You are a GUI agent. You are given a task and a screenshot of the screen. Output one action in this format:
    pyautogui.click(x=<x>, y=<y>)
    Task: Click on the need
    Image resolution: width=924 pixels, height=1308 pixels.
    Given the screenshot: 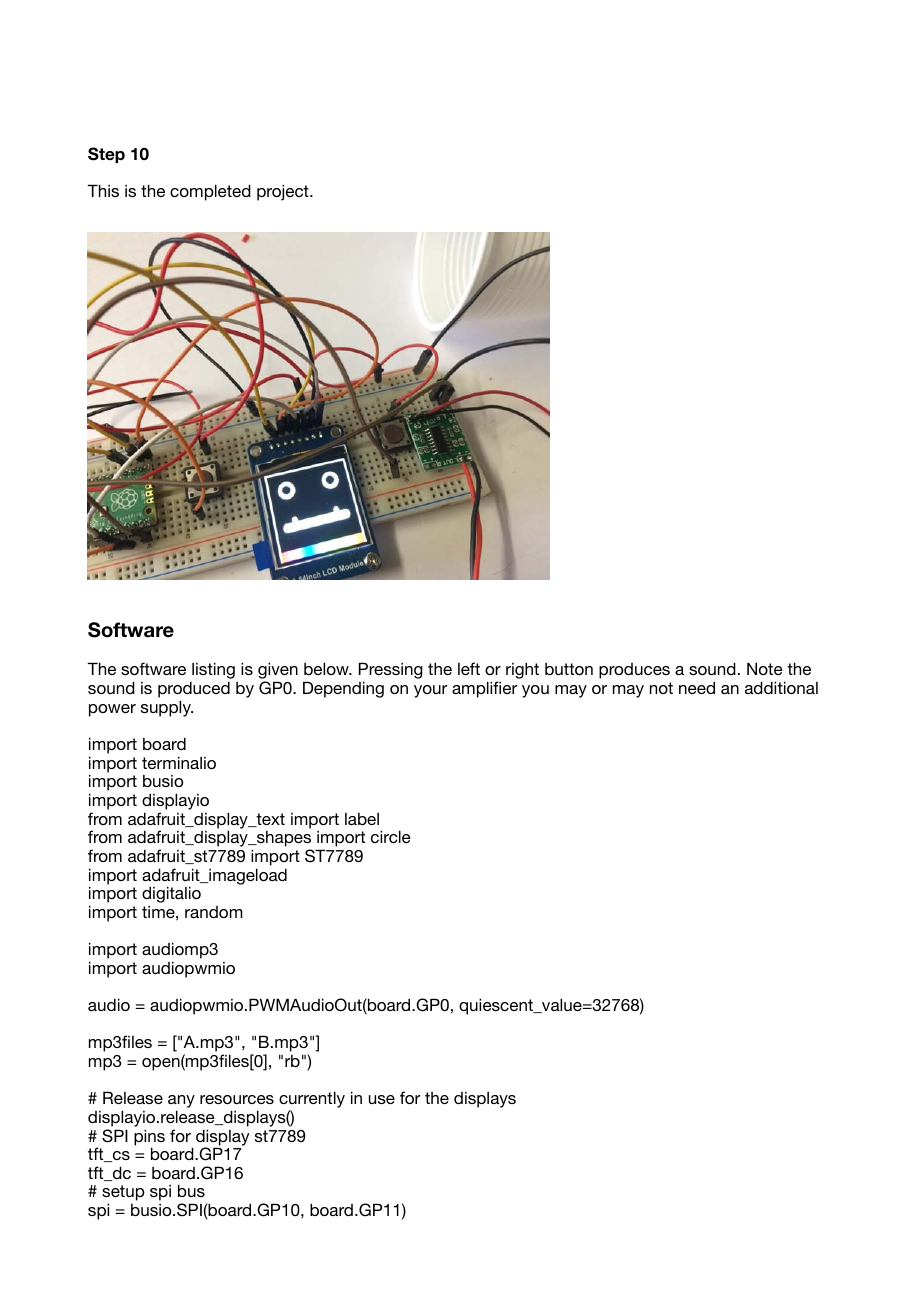 What is the action you would take?
    pyautogui.click(x=697, y=687)
